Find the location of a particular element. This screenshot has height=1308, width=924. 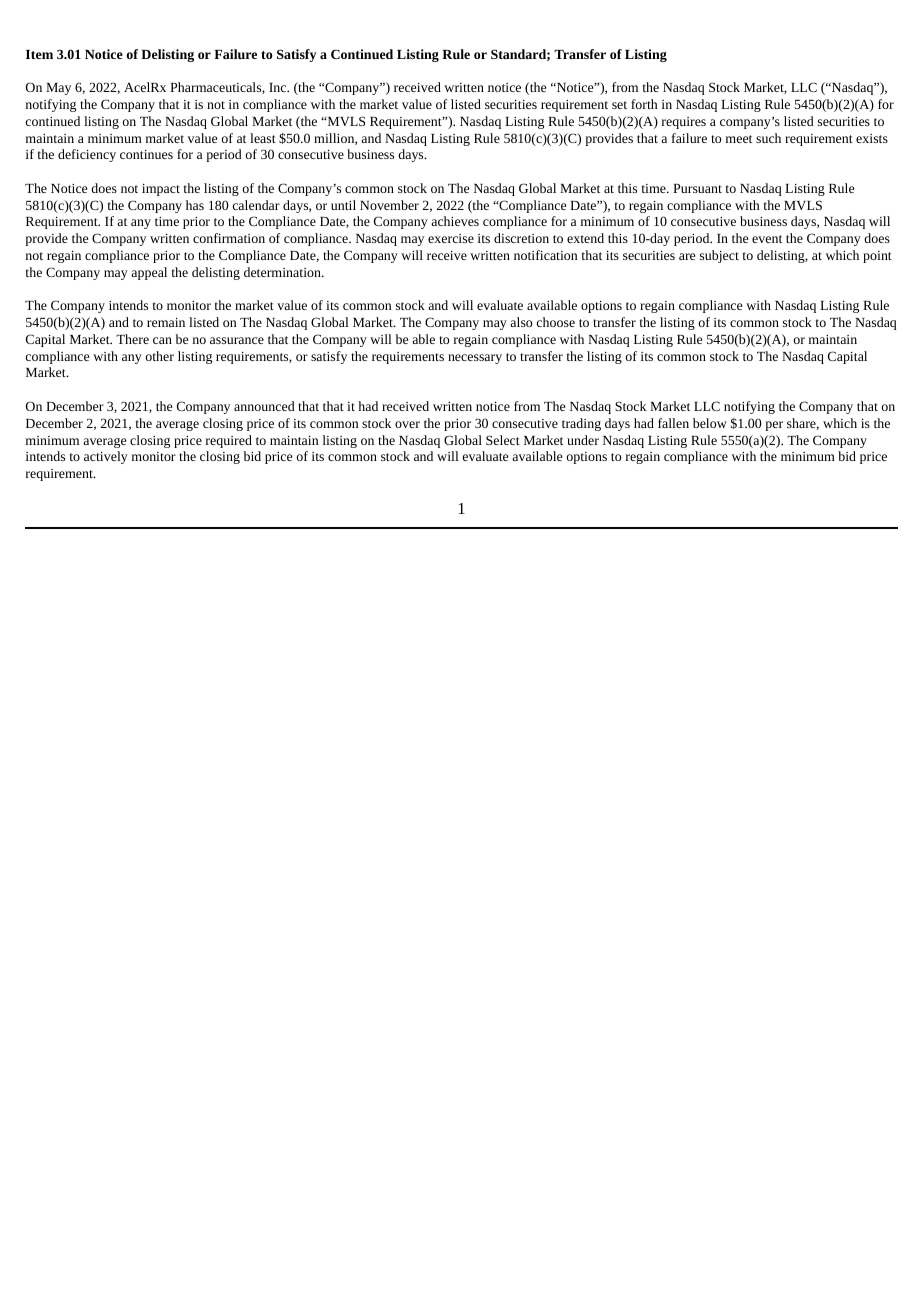

November is located at coordinates (389, 205).
